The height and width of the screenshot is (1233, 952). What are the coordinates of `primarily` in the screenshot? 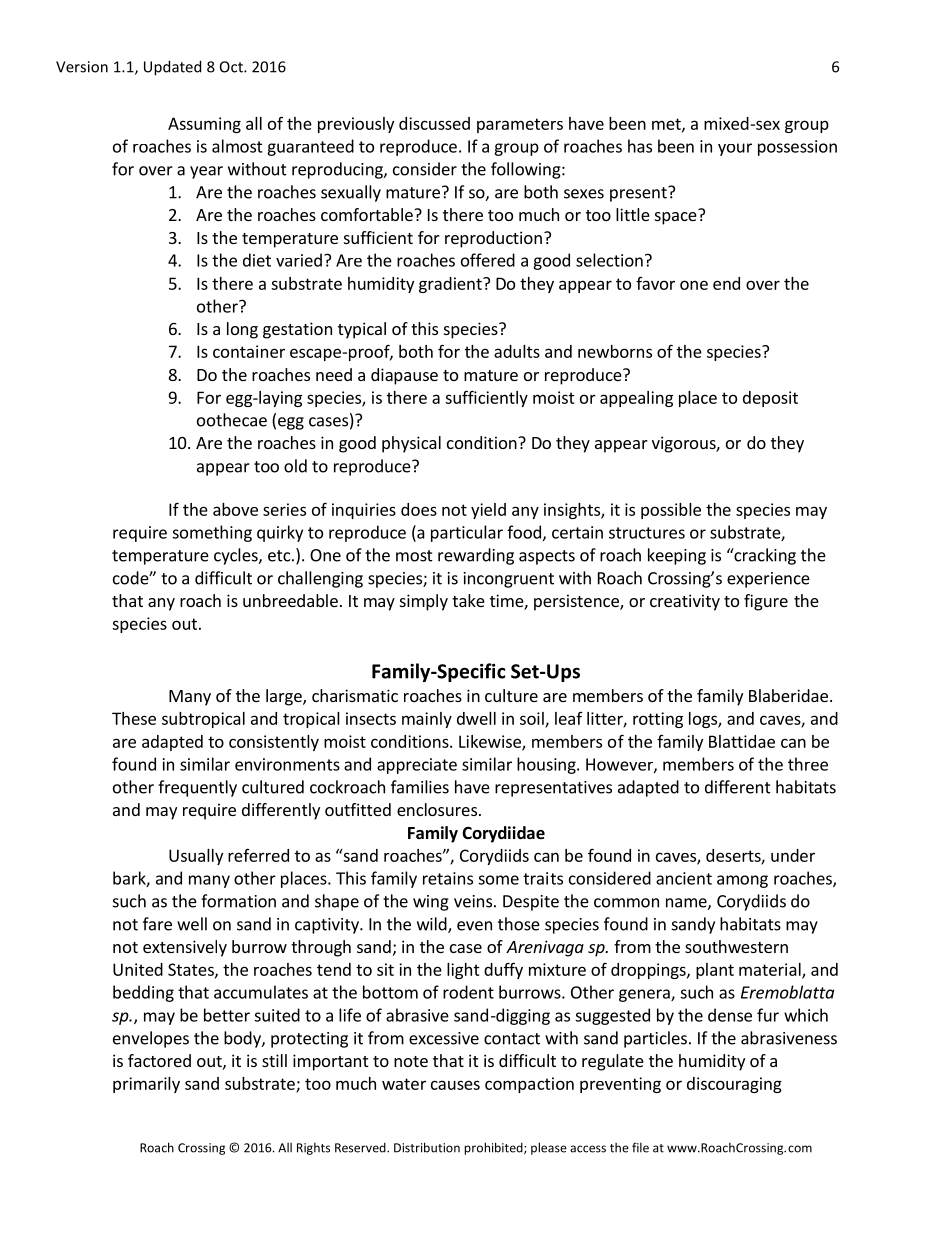 It's located at (146, 1085).
